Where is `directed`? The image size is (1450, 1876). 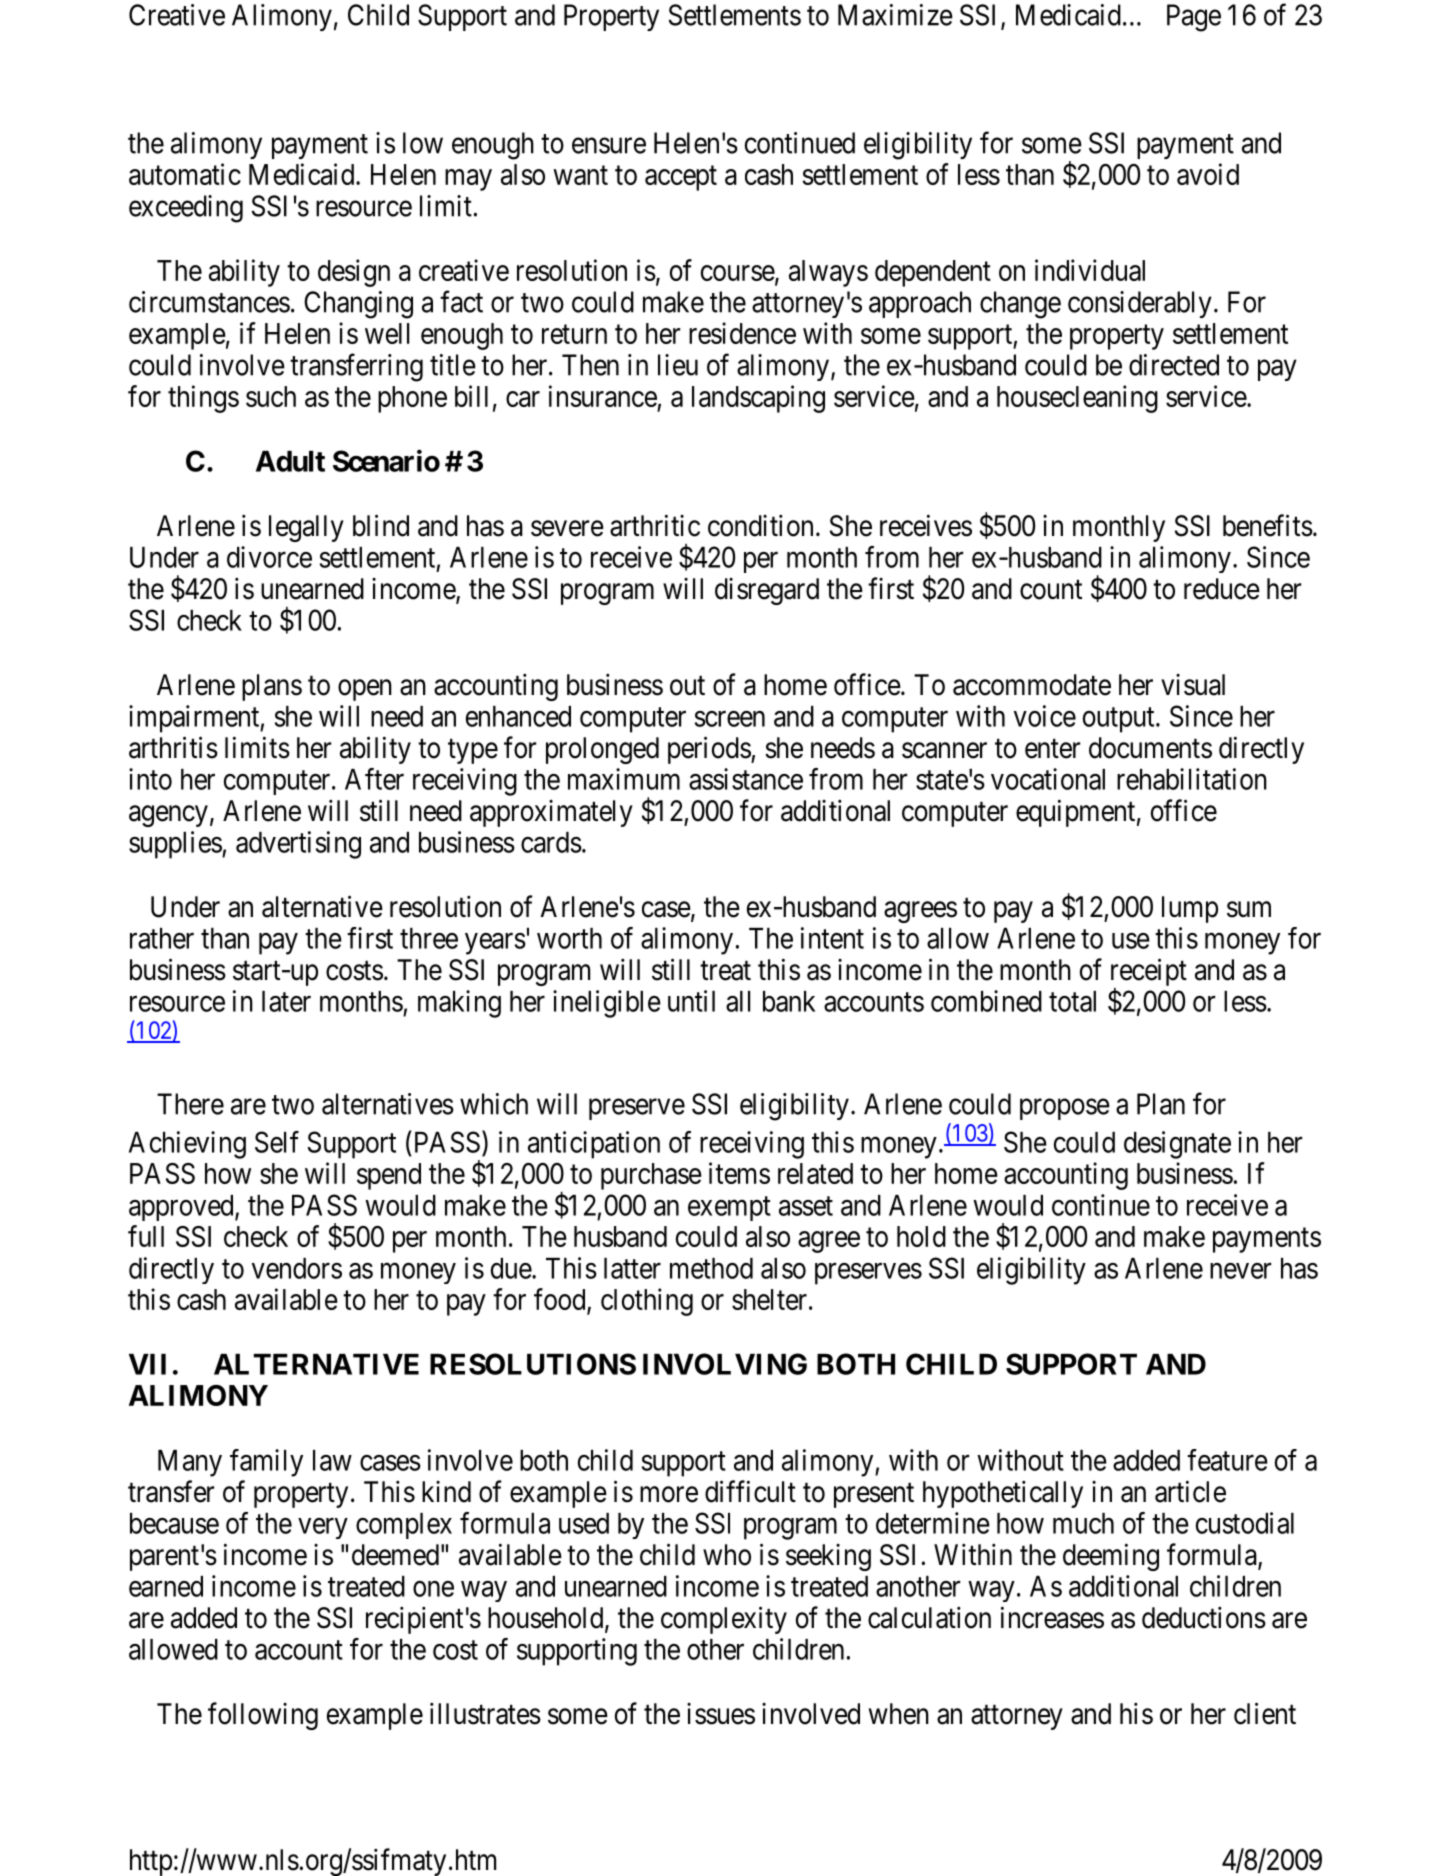 directed is located at coordinates (1174, 365).
